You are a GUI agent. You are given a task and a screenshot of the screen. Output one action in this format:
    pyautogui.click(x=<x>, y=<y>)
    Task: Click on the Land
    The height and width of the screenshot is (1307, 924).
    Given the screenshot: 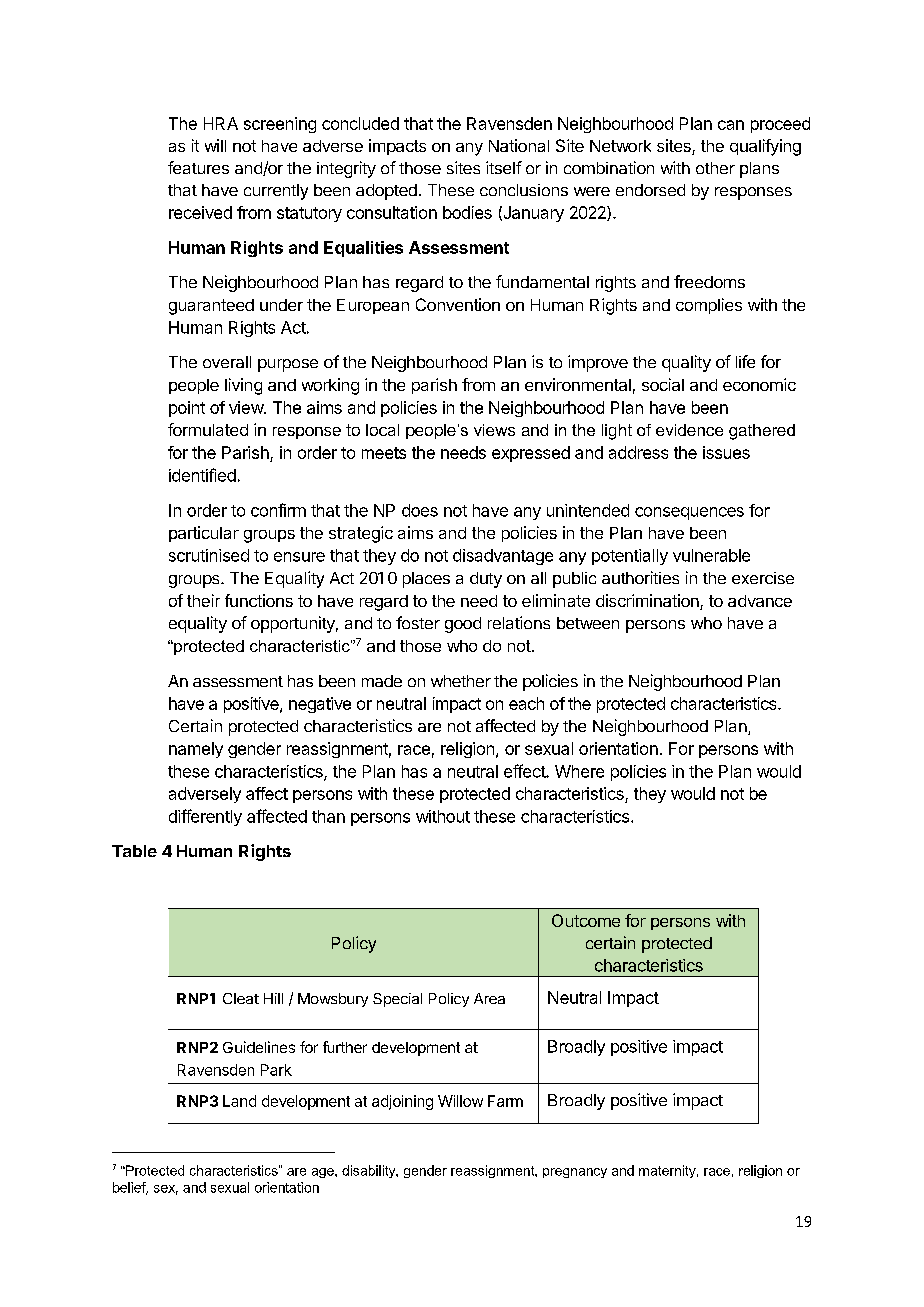 What is the action you would take?
    pyautogui.click(x=239, y=1101)
